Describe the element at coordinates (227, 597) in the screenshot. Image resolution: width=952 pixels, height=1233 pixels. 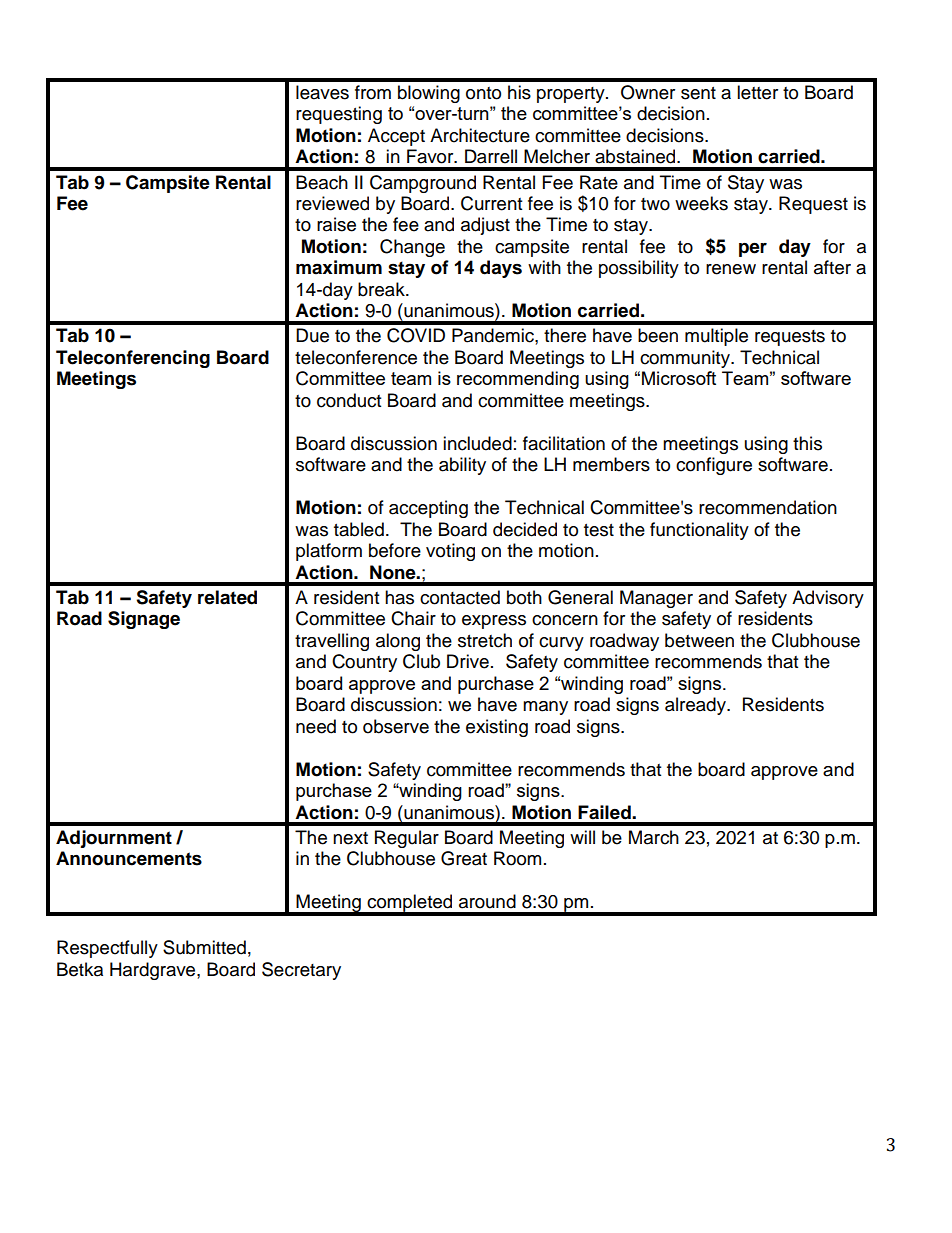
I see `related` at that location.
